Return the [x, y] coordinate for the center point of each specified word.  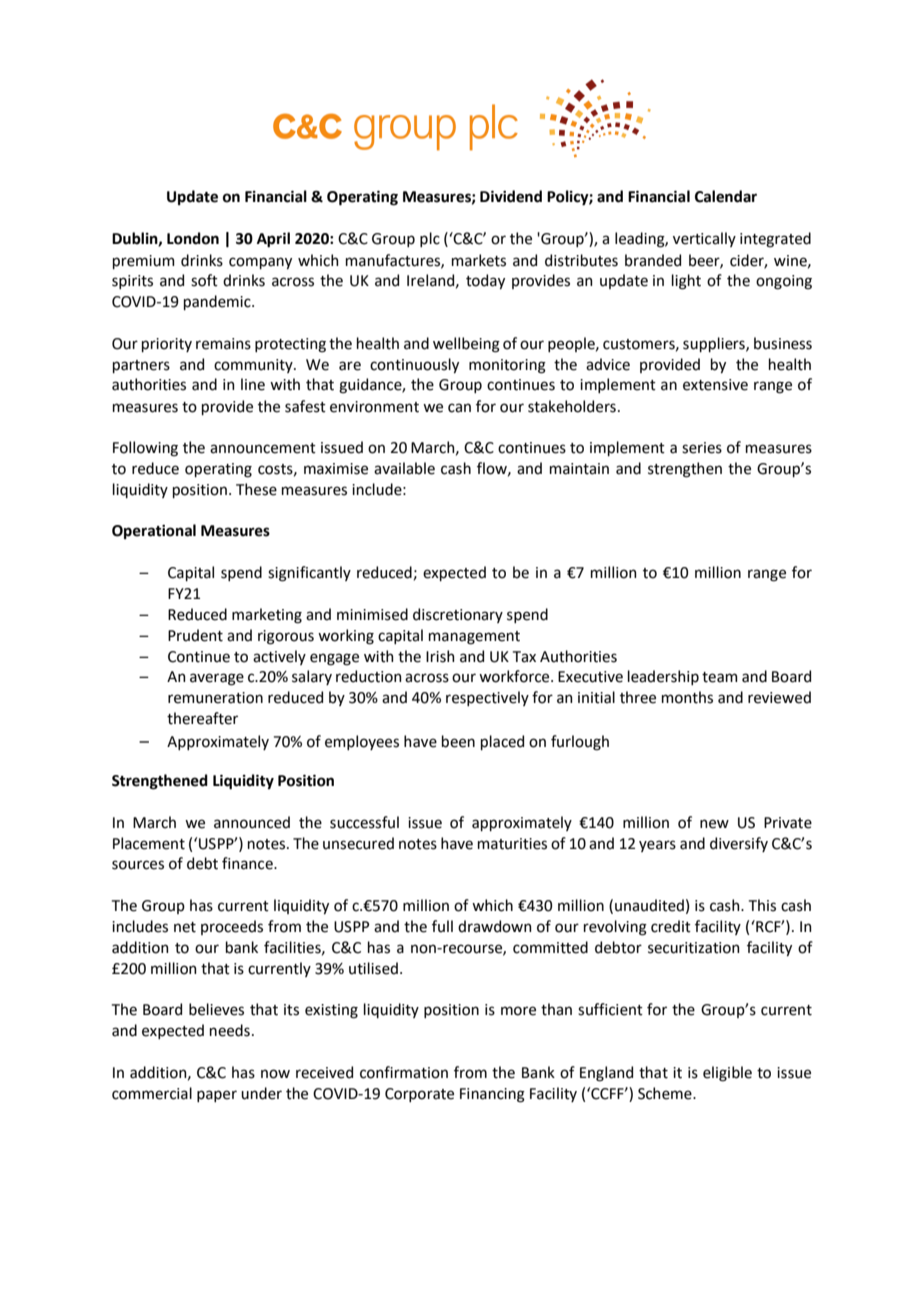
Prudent [195, 635]
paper [217, 1096]
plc [430, 239]
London [193, 238]
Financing [492, 1095]
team [720, 677]
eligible [727, 1074]
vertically [704, 239]
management [474, 638]
